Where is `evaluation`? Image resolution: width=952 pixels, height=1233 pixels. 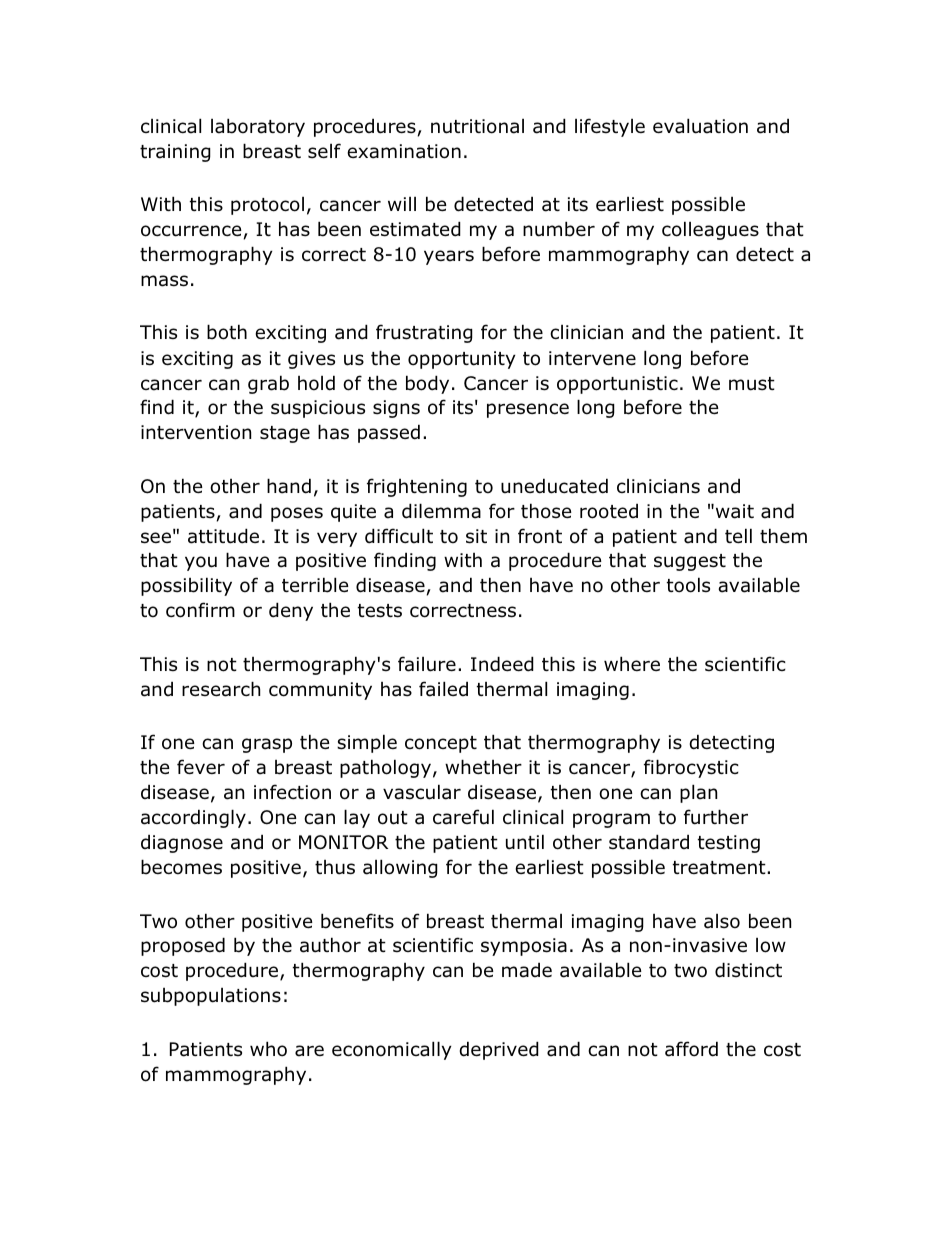
evaluation is located at coordinates (700, 126).
